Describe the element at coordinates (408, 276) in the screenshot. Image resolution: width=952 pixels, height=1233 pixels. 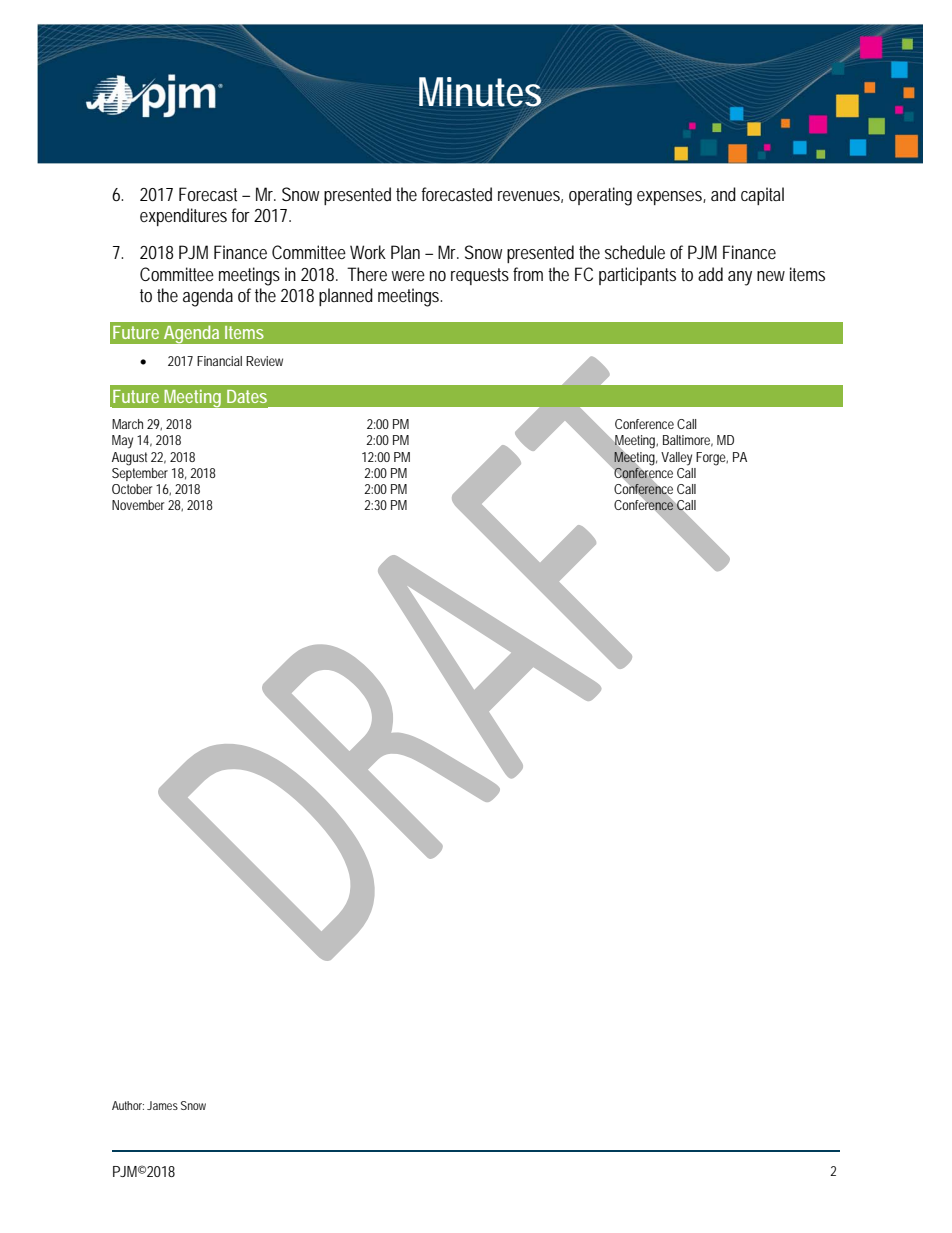
I see `were` at that location.
